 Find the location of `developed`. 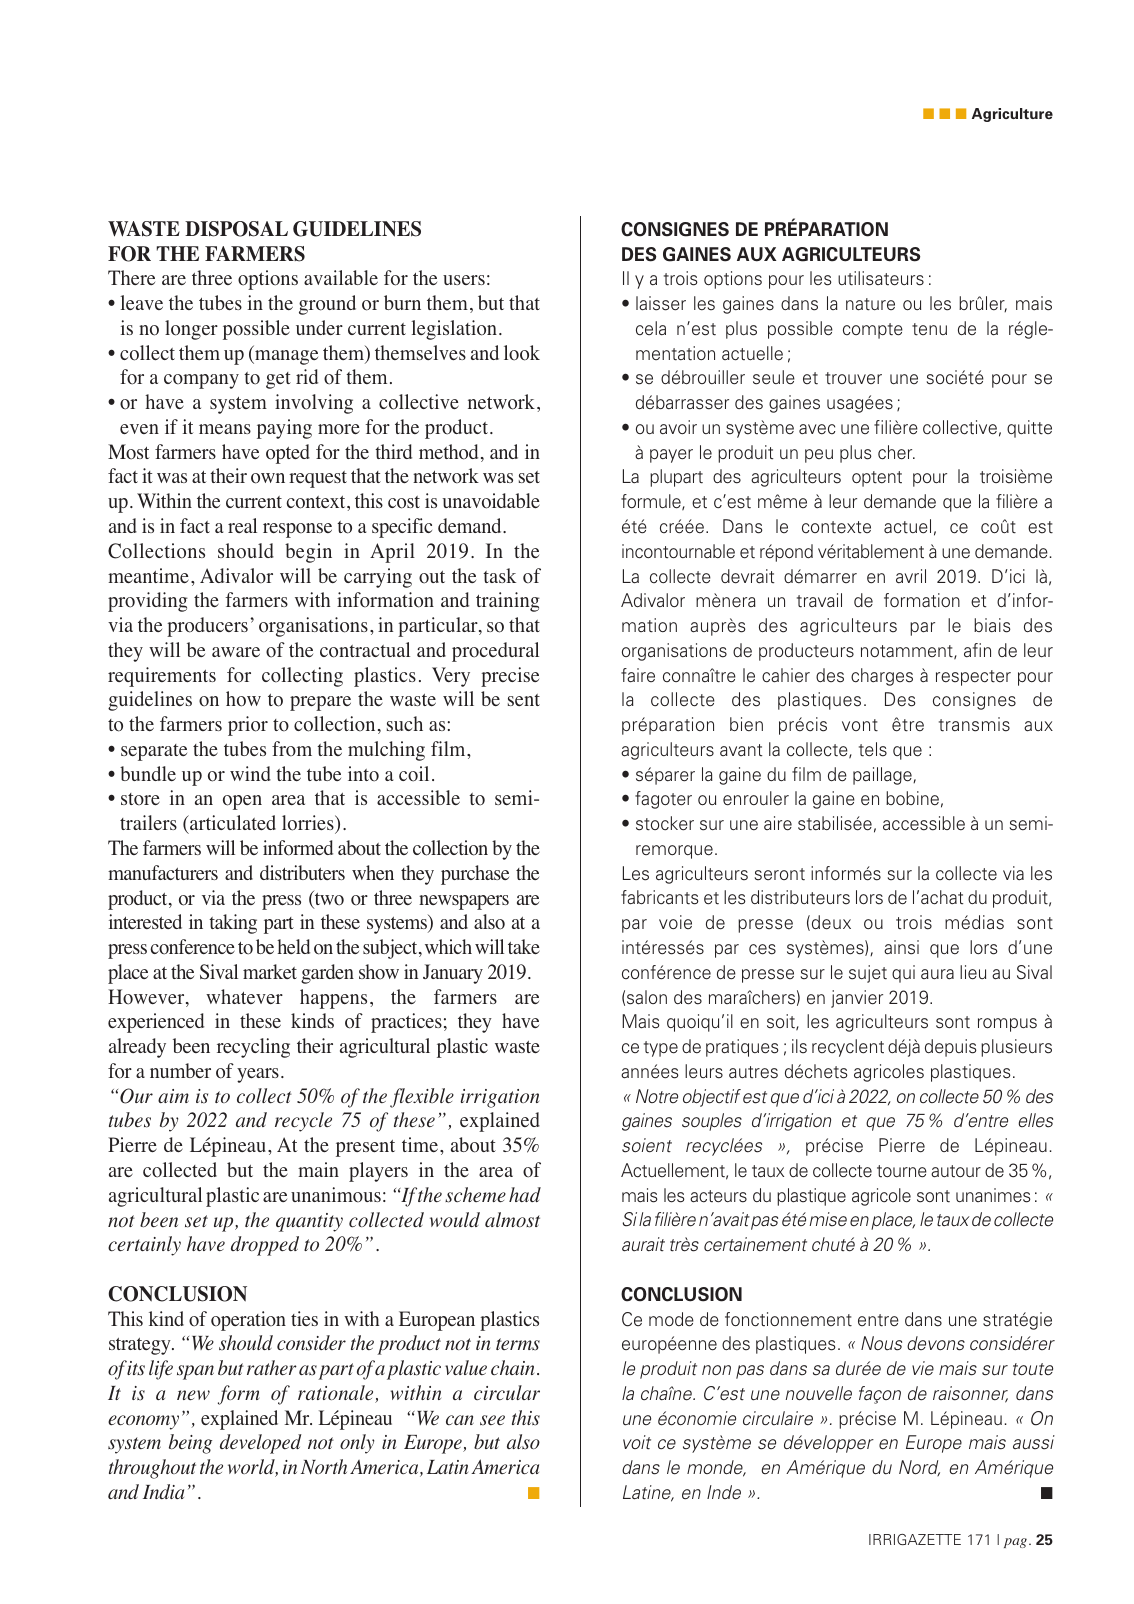

developed is located at coordinates (261, 1444).
